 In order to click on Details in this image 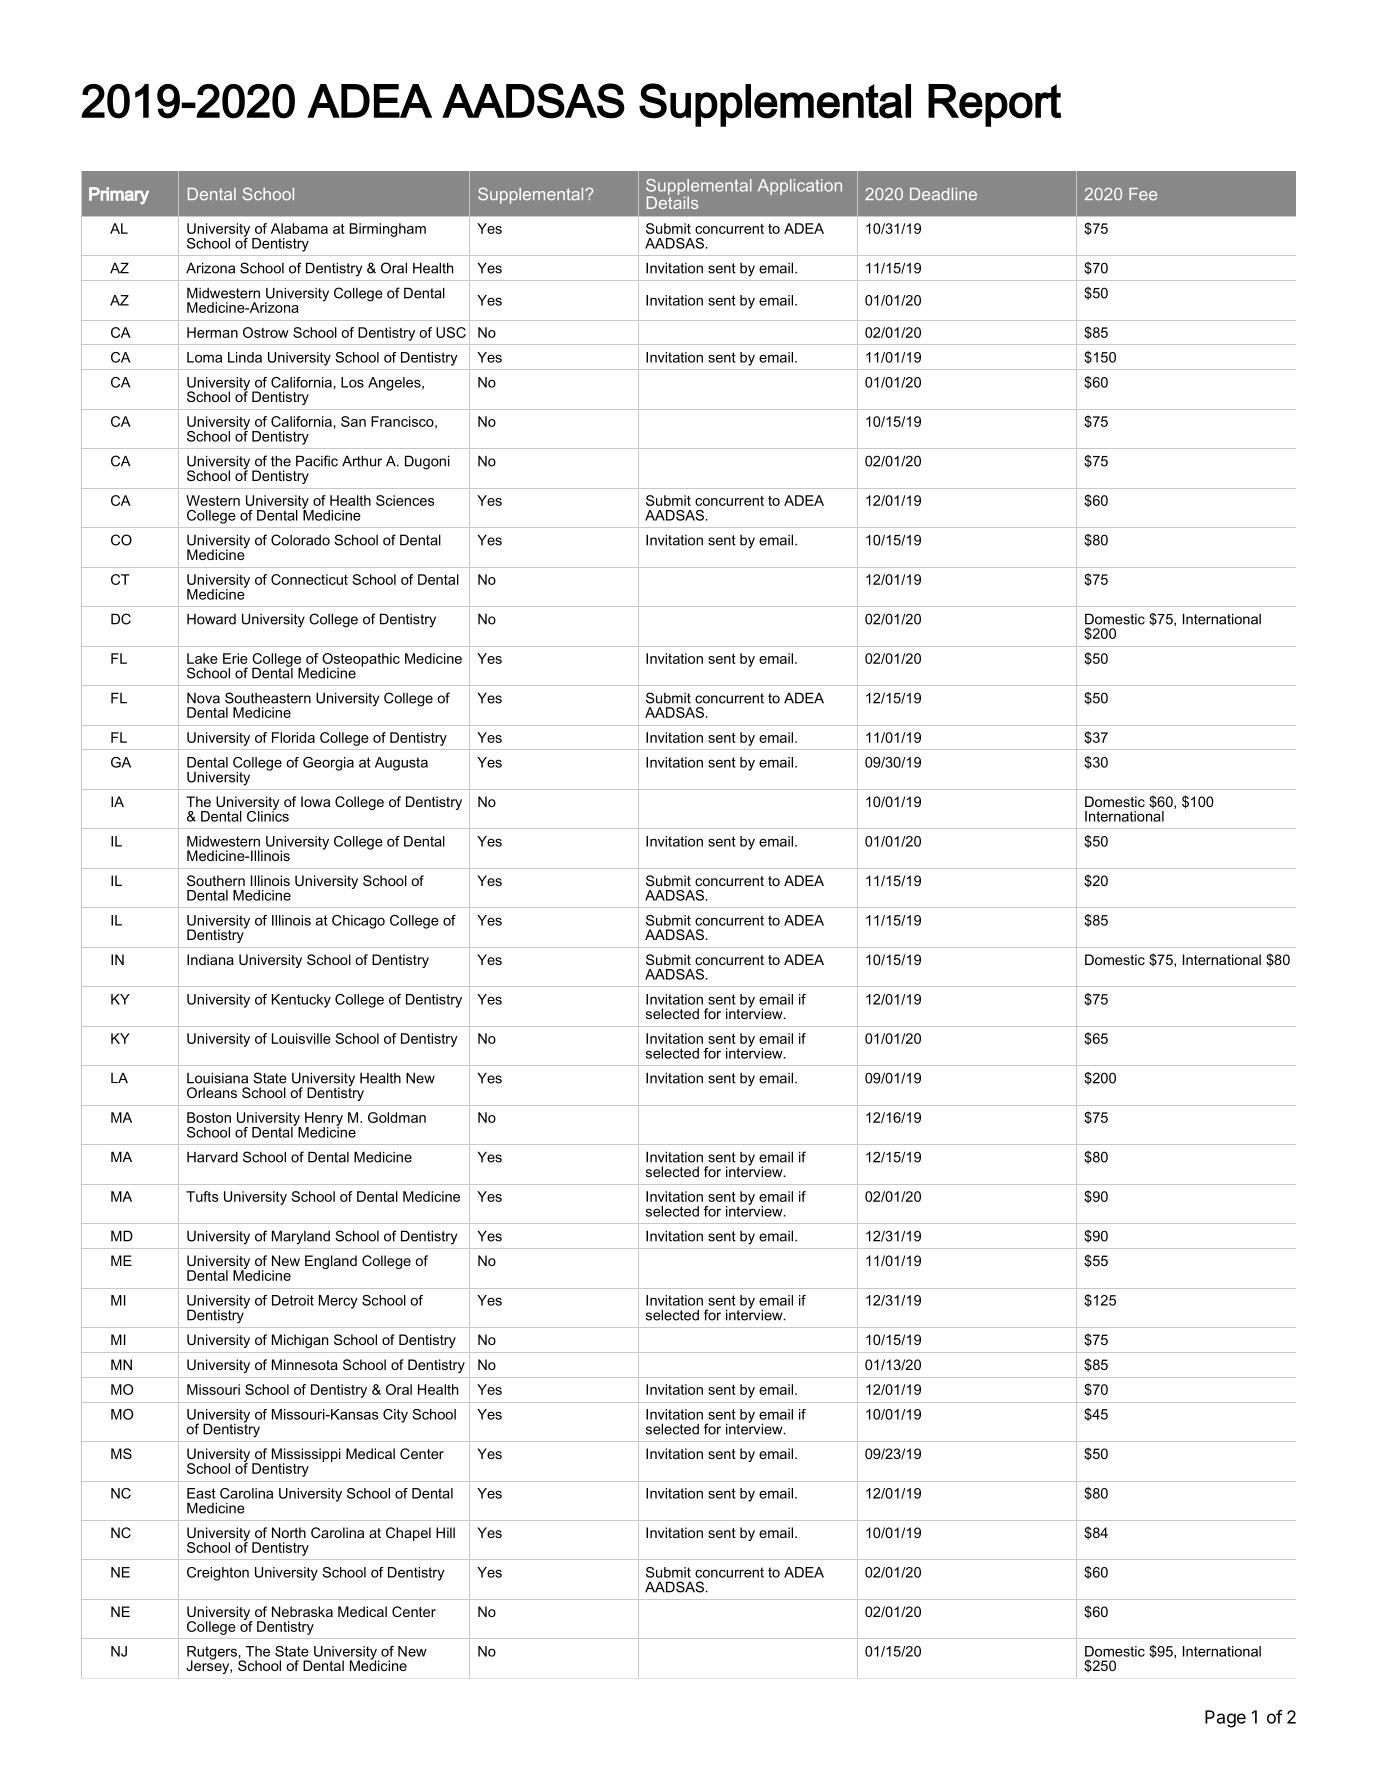, I will do `click(672, 201)`.
